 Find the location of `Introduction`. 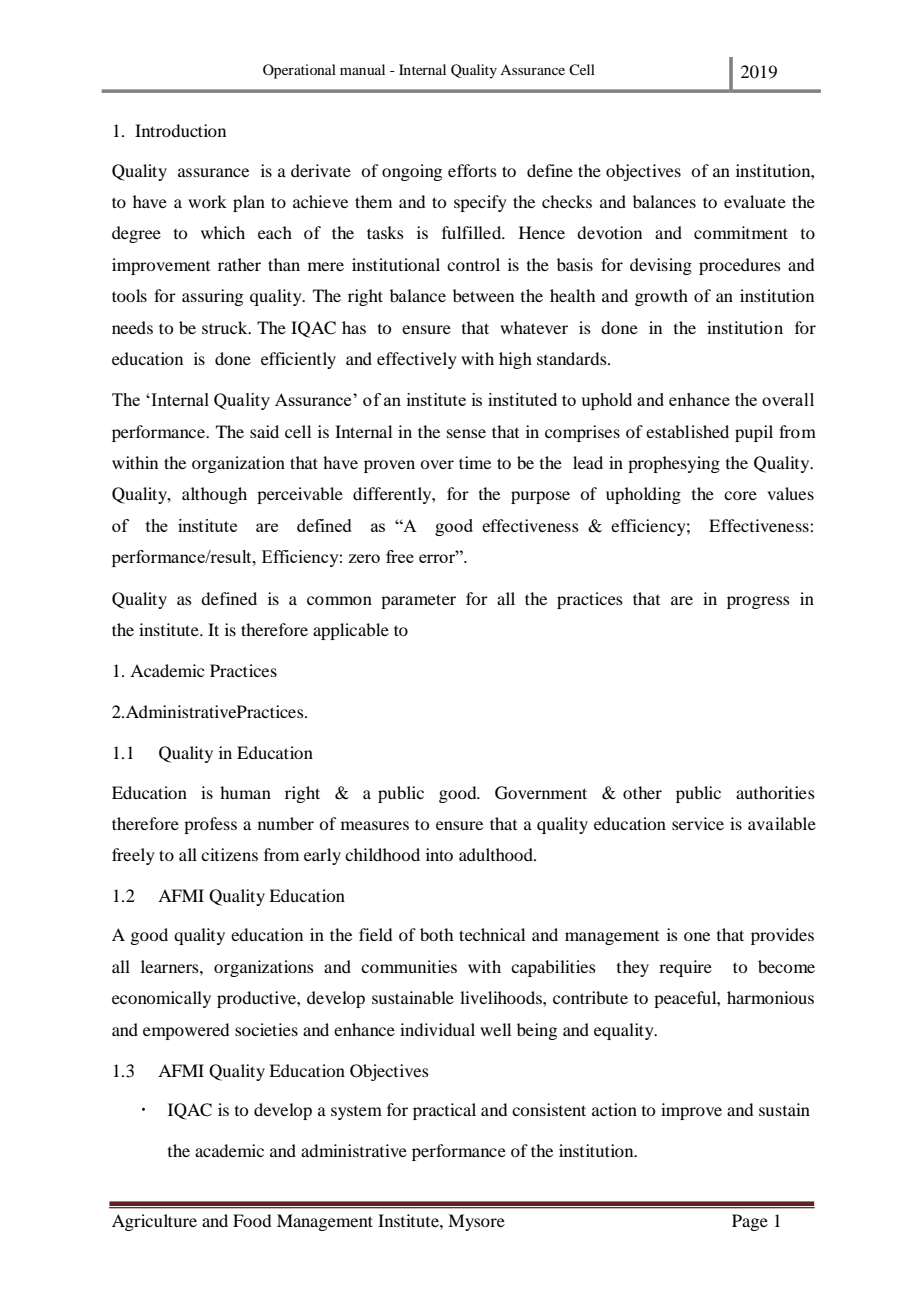

Introduction is located at coordinates (180, 130).
